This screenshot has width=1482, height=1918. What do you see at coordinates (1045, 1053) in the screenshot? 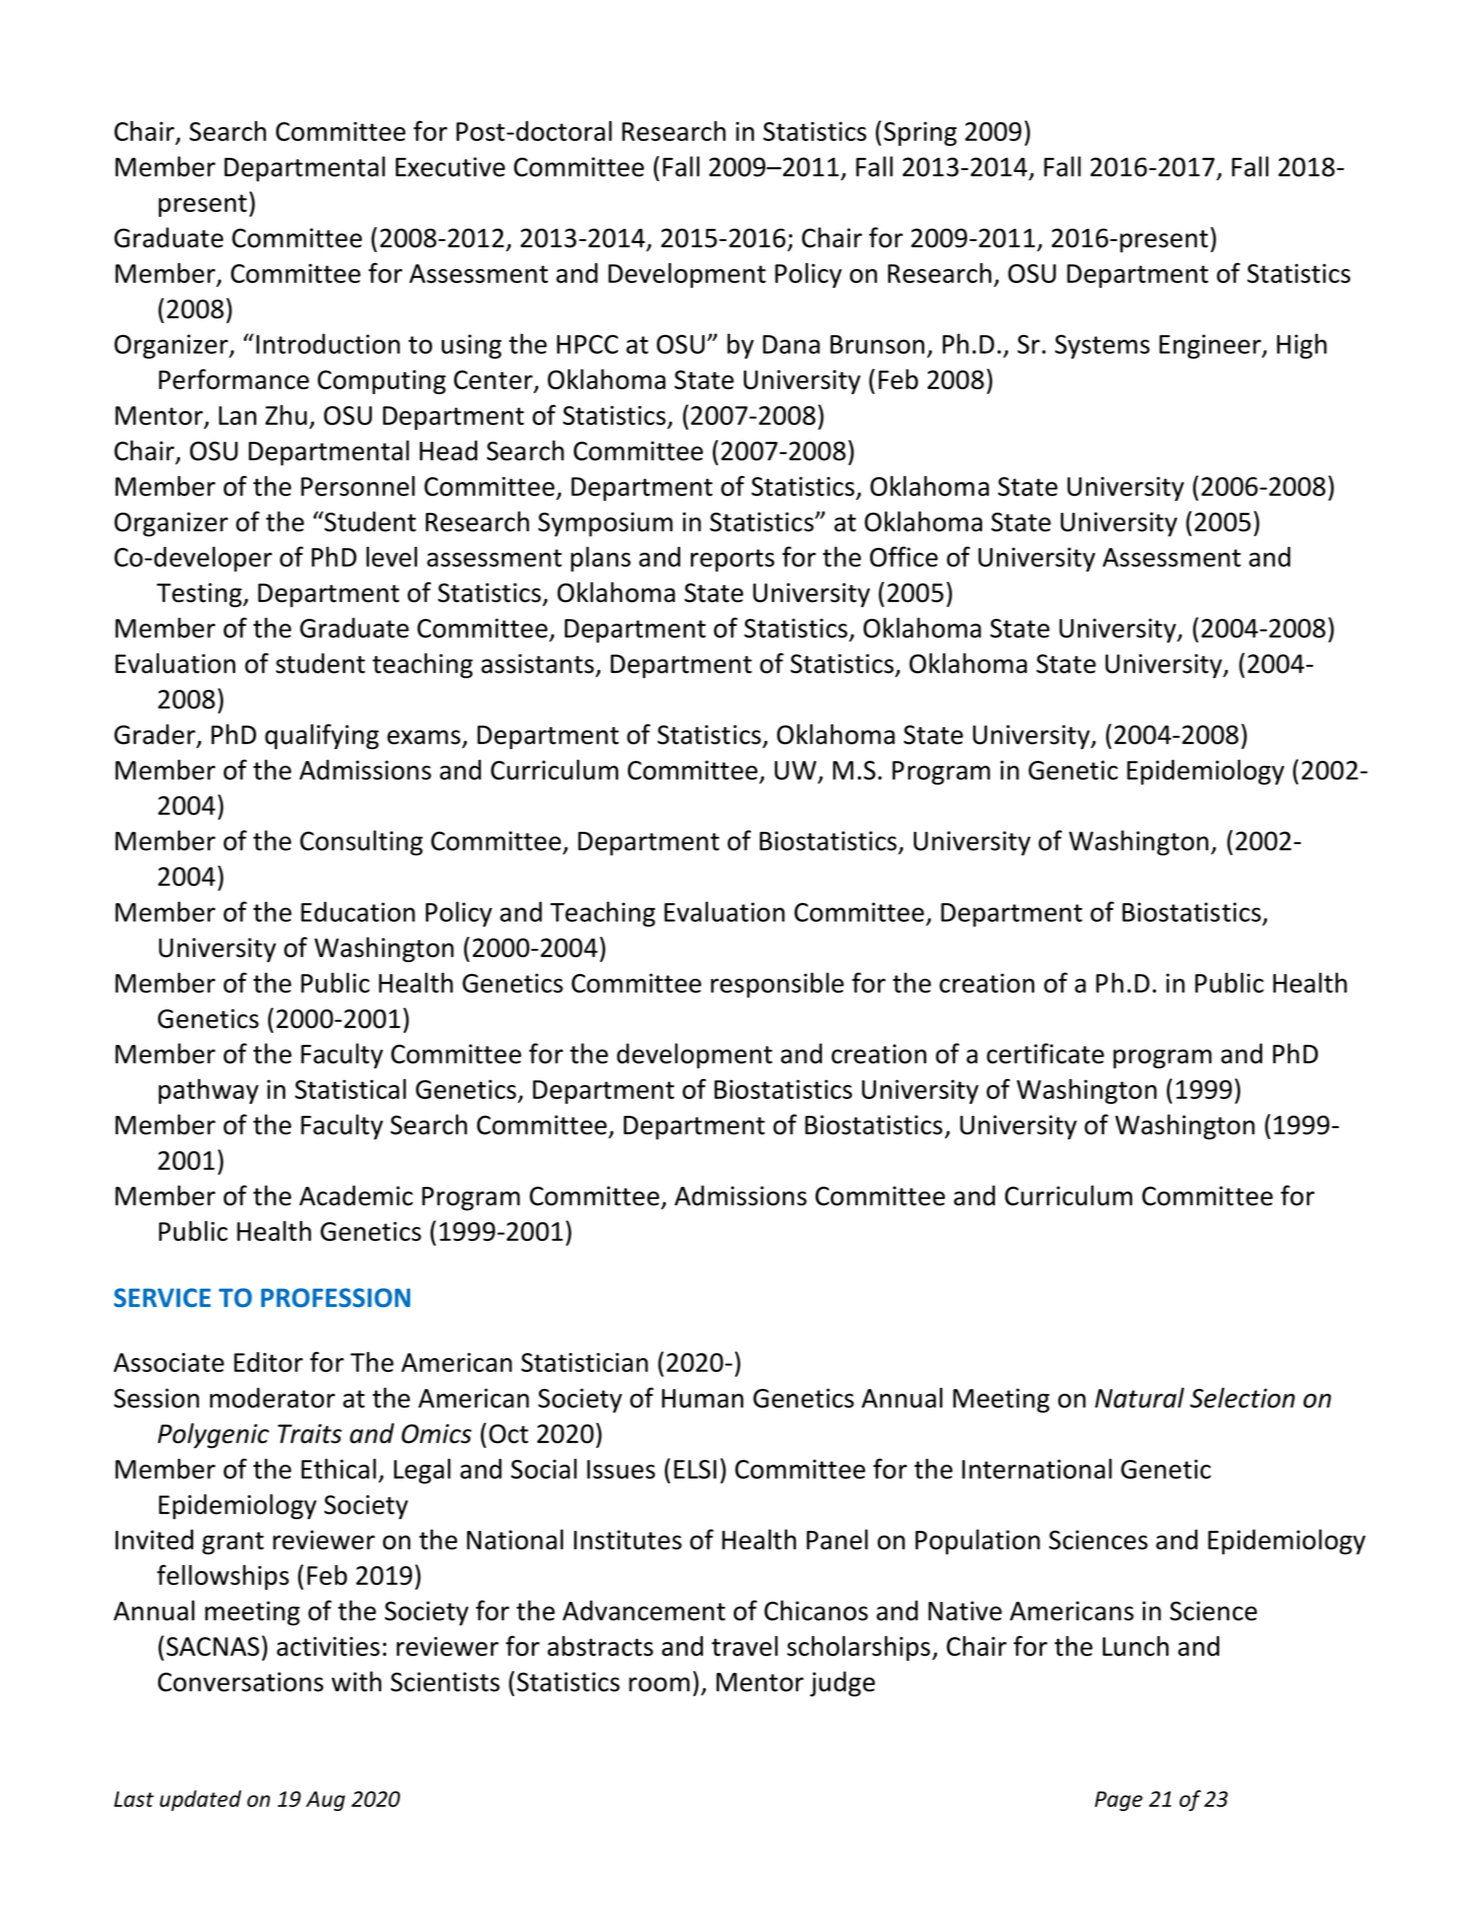
I see `certificate` at bounding box center [1045, 1053].
